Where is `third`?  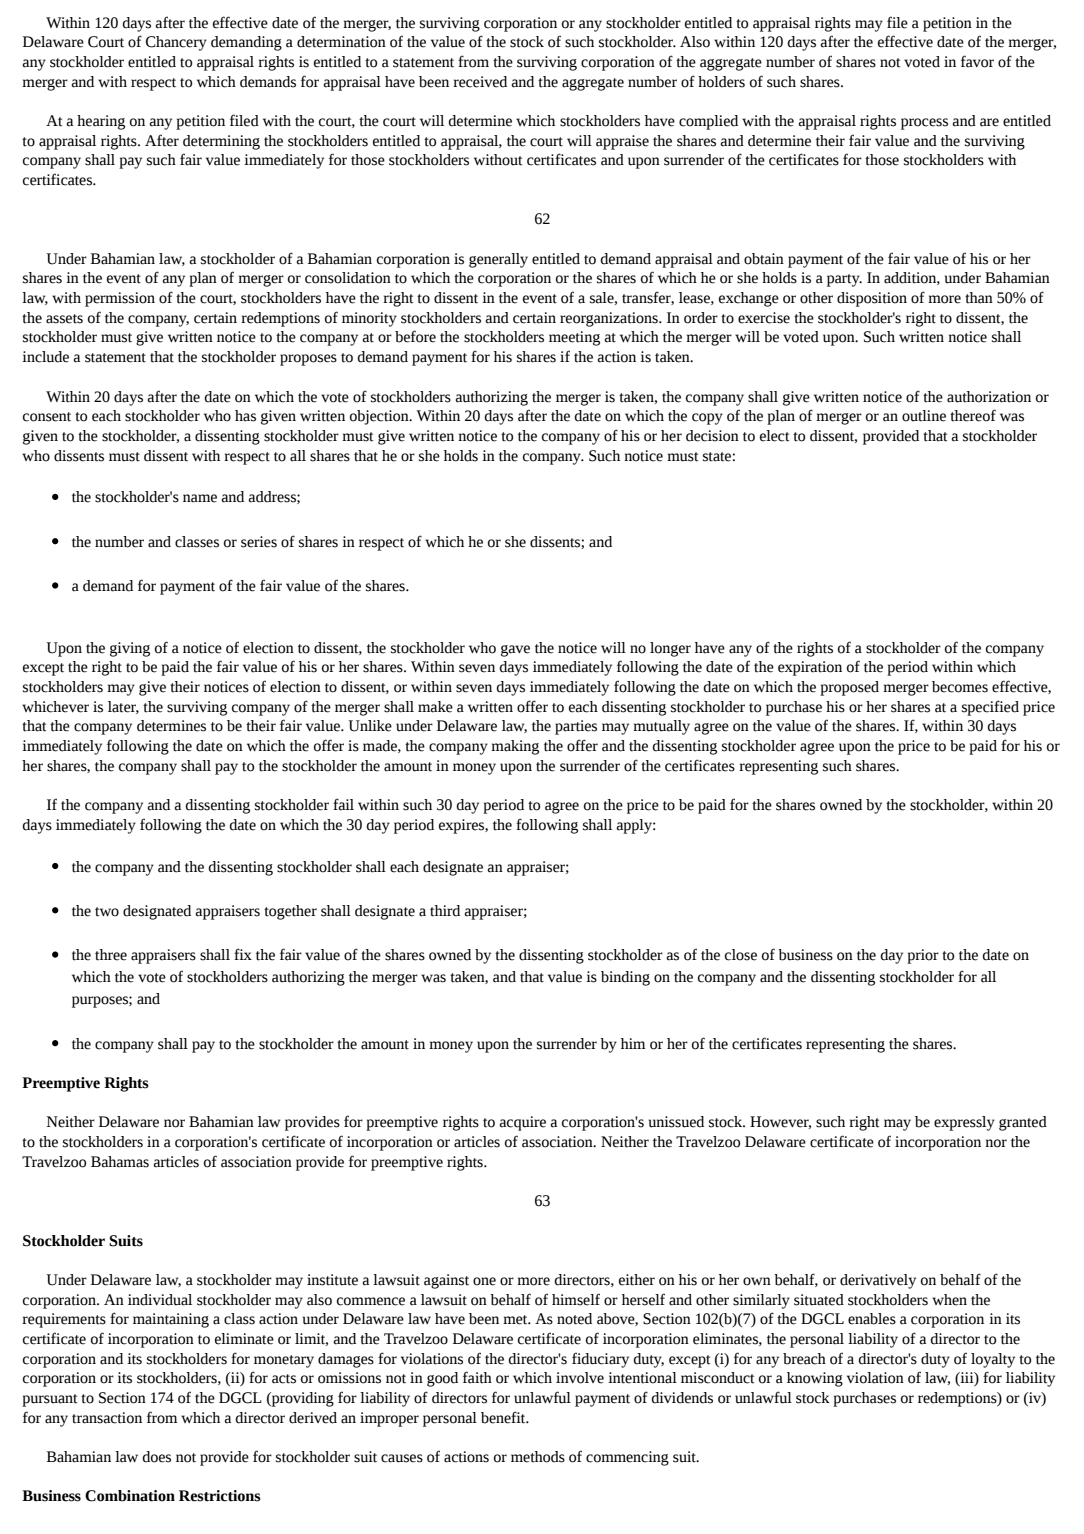 third is located at coordinates (445, 911).
